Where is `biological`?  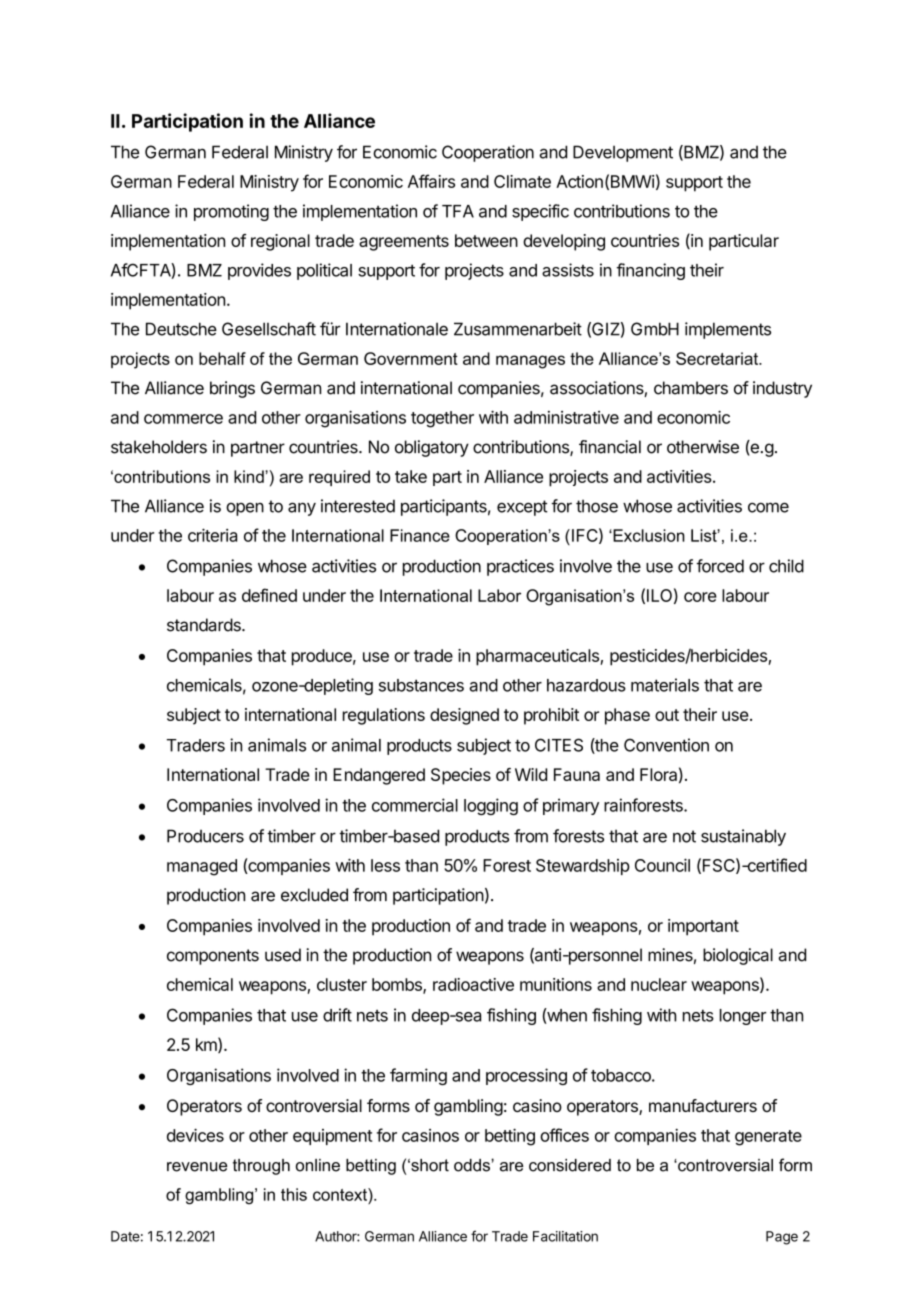
biological is located at coordinates (738, 956).
